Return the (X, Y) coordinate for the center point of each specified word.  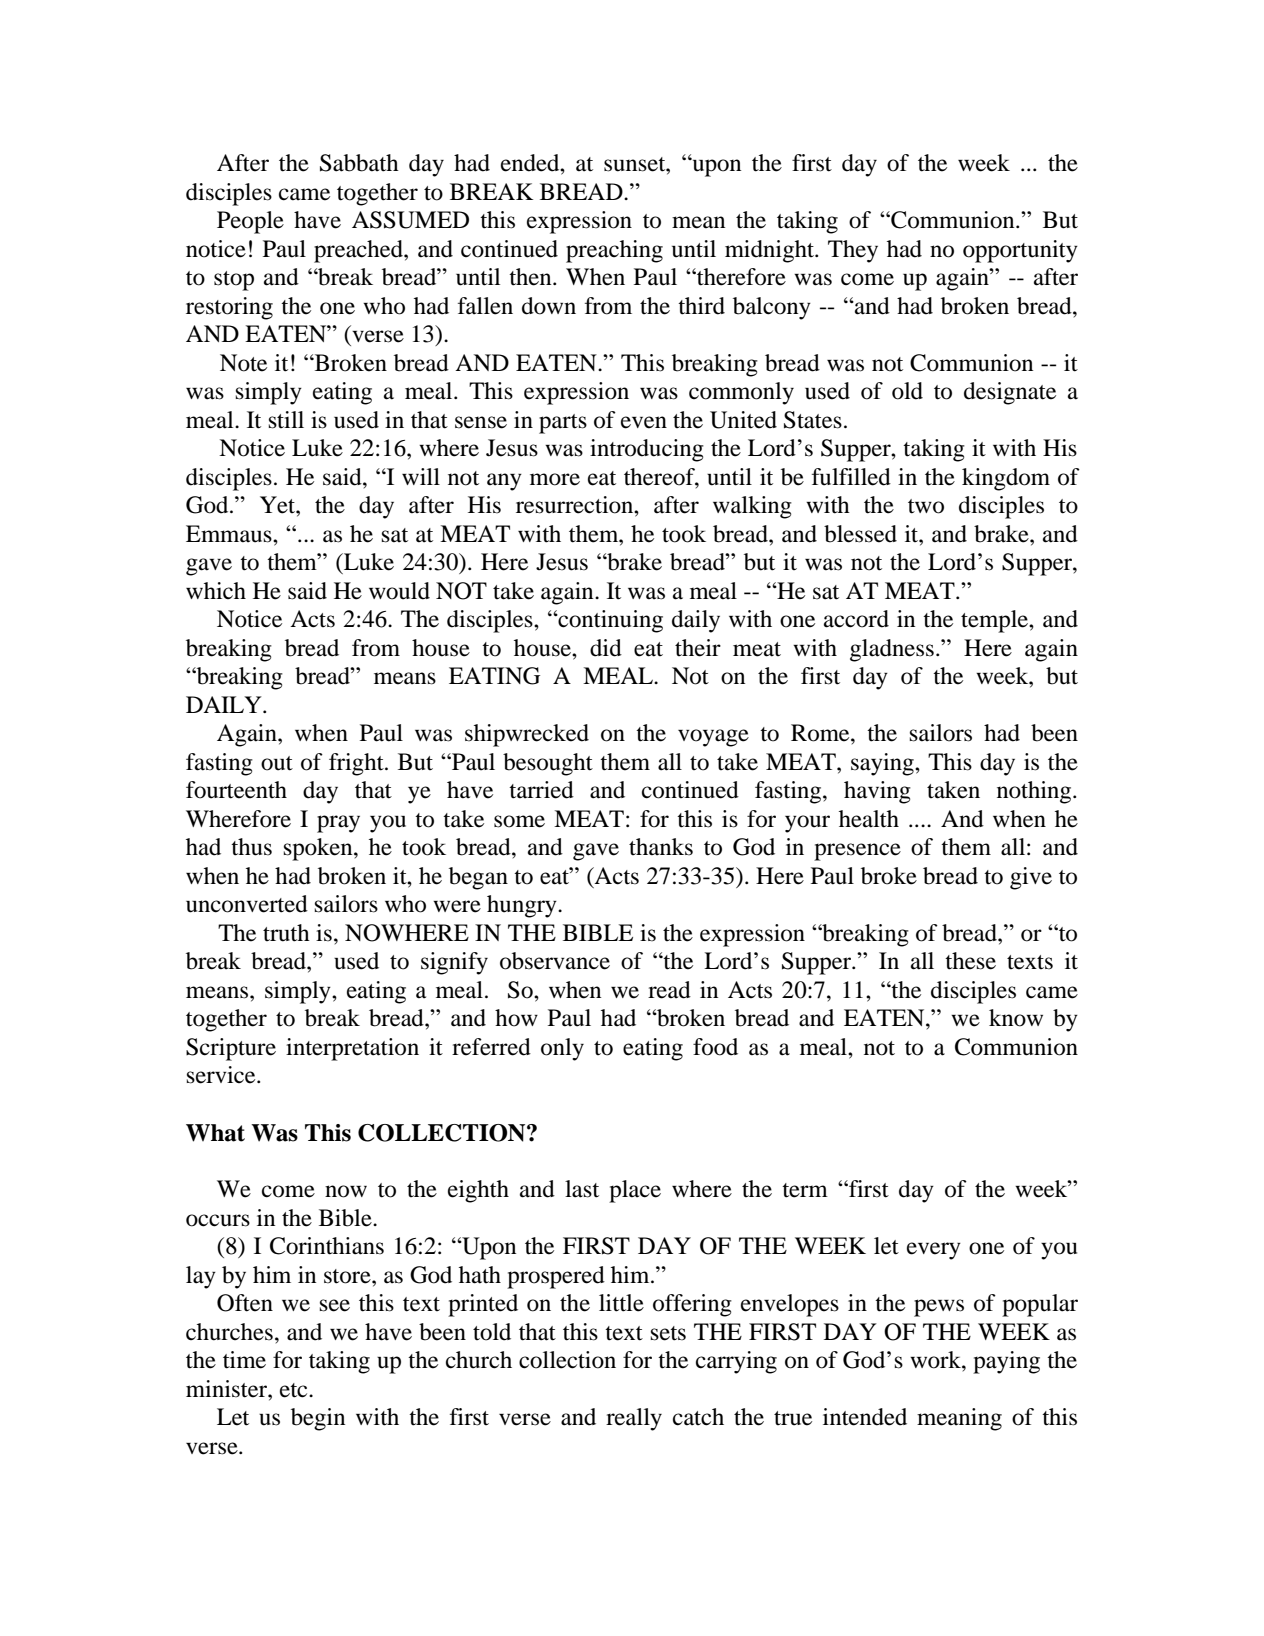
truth (286, 933)
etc (295, 1390)
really (634, 1419)
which (216, 590)
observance (555, 961)
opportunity (1020, 251)
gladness (892, 650)
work (936, 1360)
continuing (609, 621)
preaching (614, 251)
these (970, 961)
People (250, 222)
